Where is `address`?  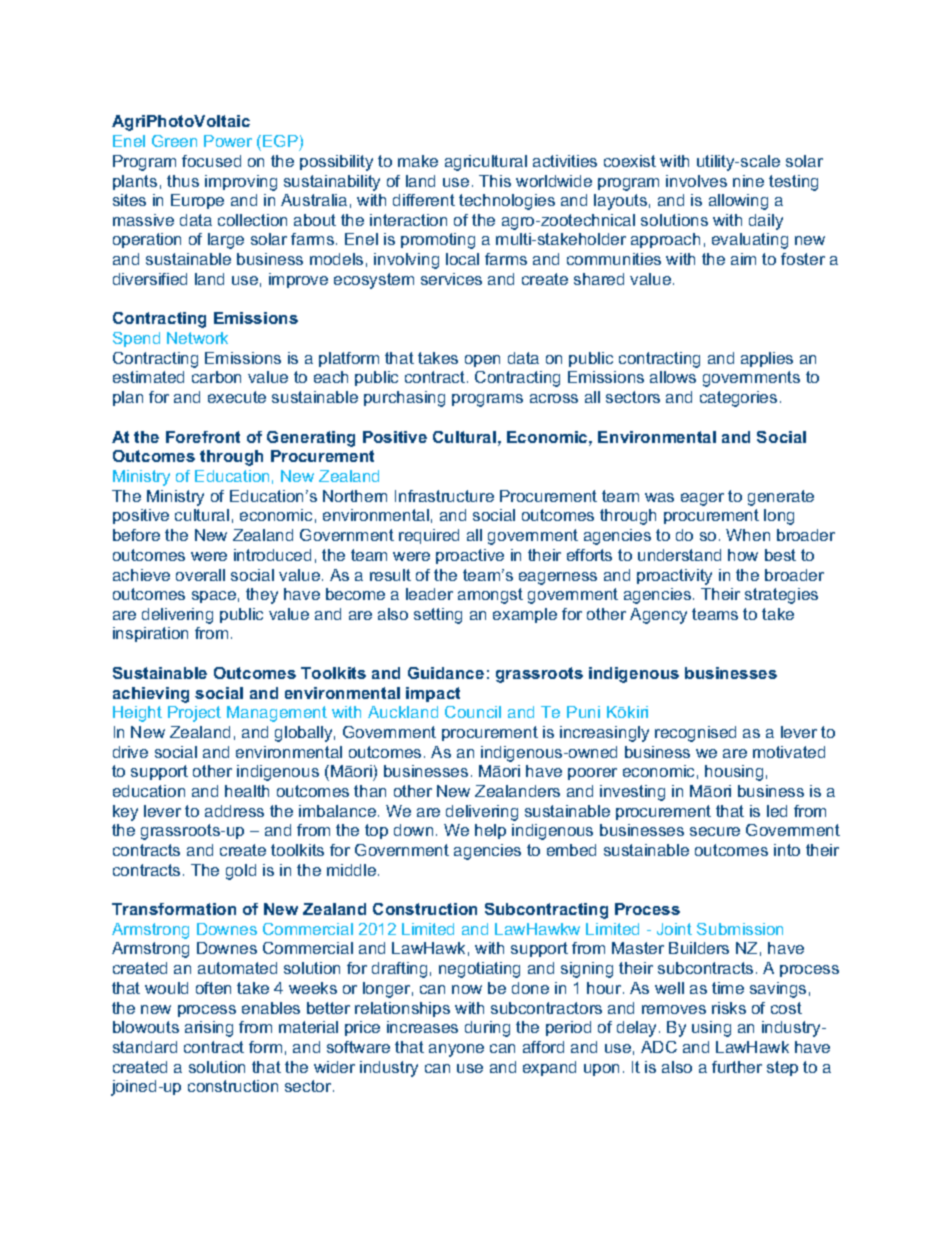
address is located at coordinates (234, 811).
